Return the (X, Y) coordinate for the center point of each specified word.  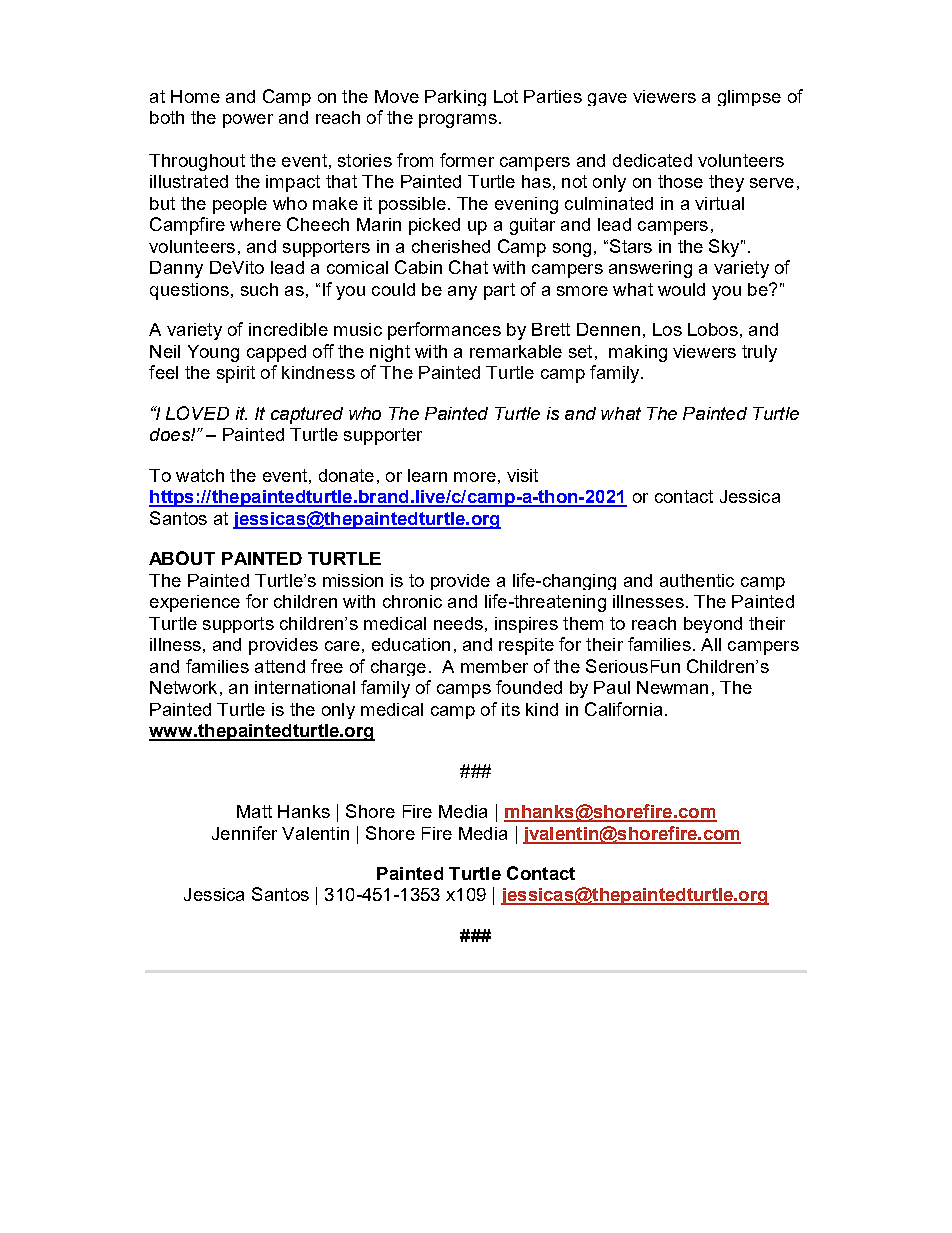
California (623, 709)
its (511, 709)
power (248, 121)
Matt (254, 811)
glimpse (749, 98)
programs (458, 121)
